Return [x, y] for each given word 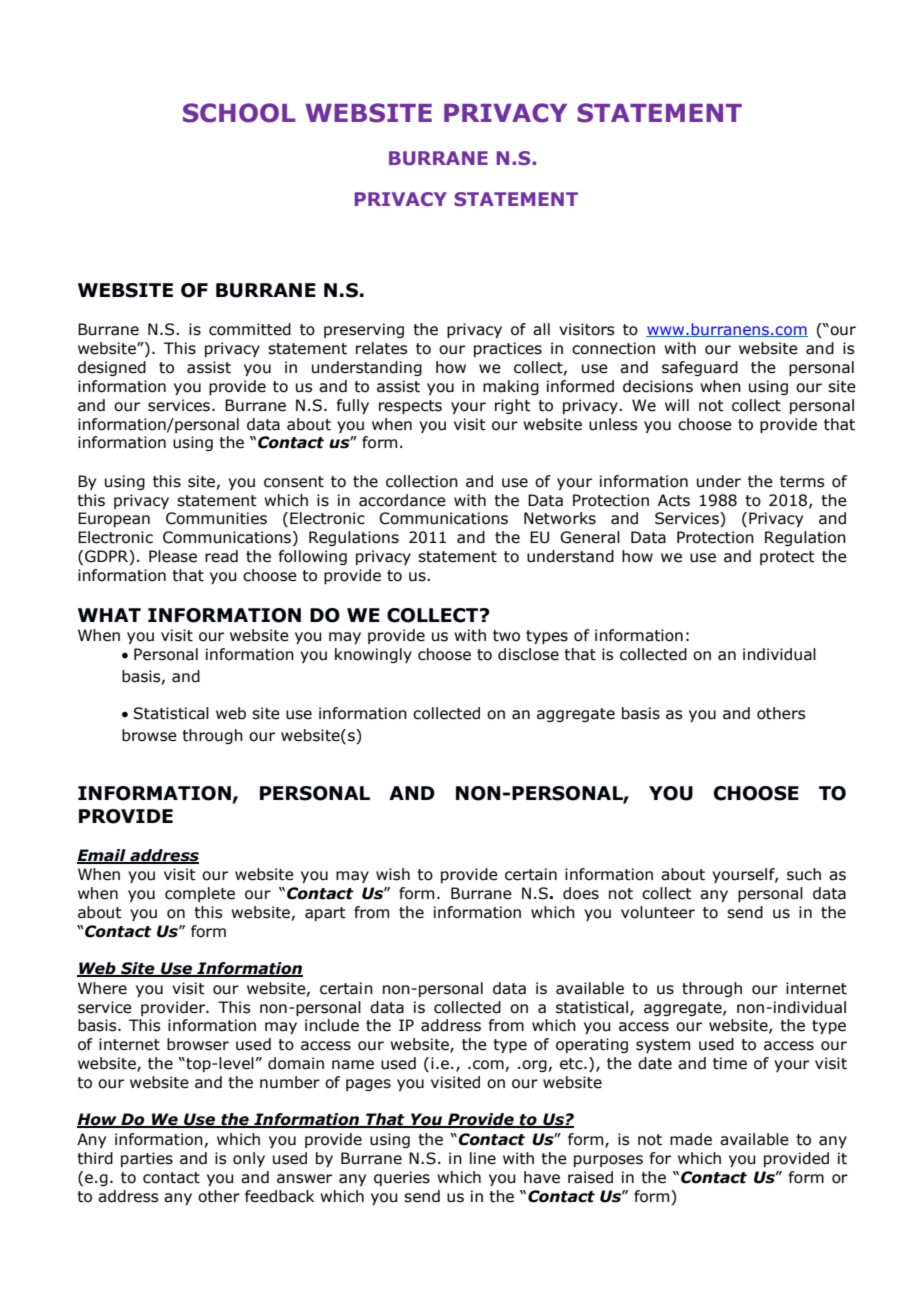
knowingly [373, 655]
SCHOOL [239, 113]
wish [393, 874]
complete [200, 894]
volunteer [658, 912]
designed [112, 368]
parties [147, 1159]
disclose [528, 654]
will [677, 405]
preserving [364, 330]
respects [410, 407]
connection [613, 348]
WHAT [109, 615]
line [483, 1158]
